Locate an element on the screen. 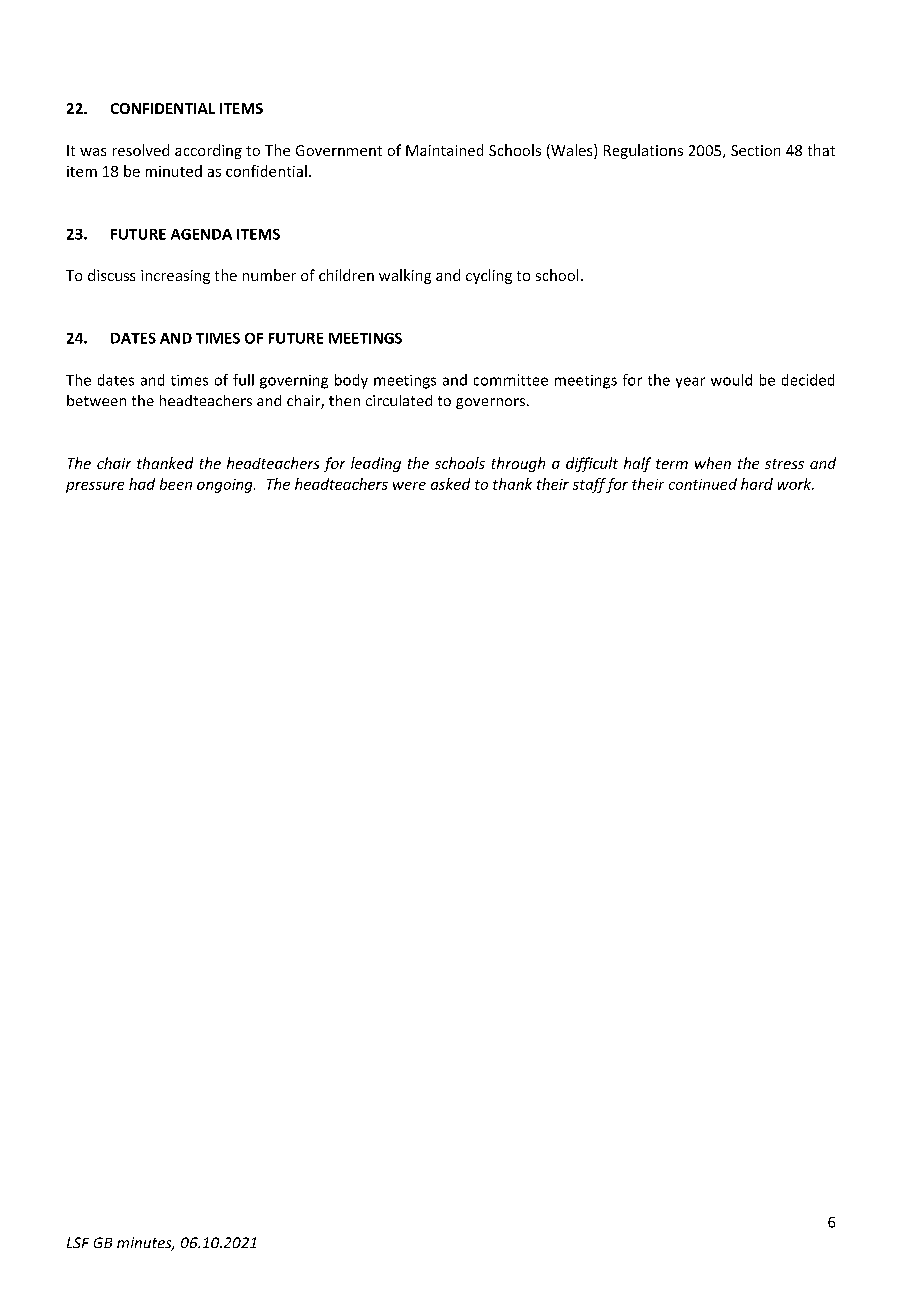  asked is located at coordinates (450, 484).
